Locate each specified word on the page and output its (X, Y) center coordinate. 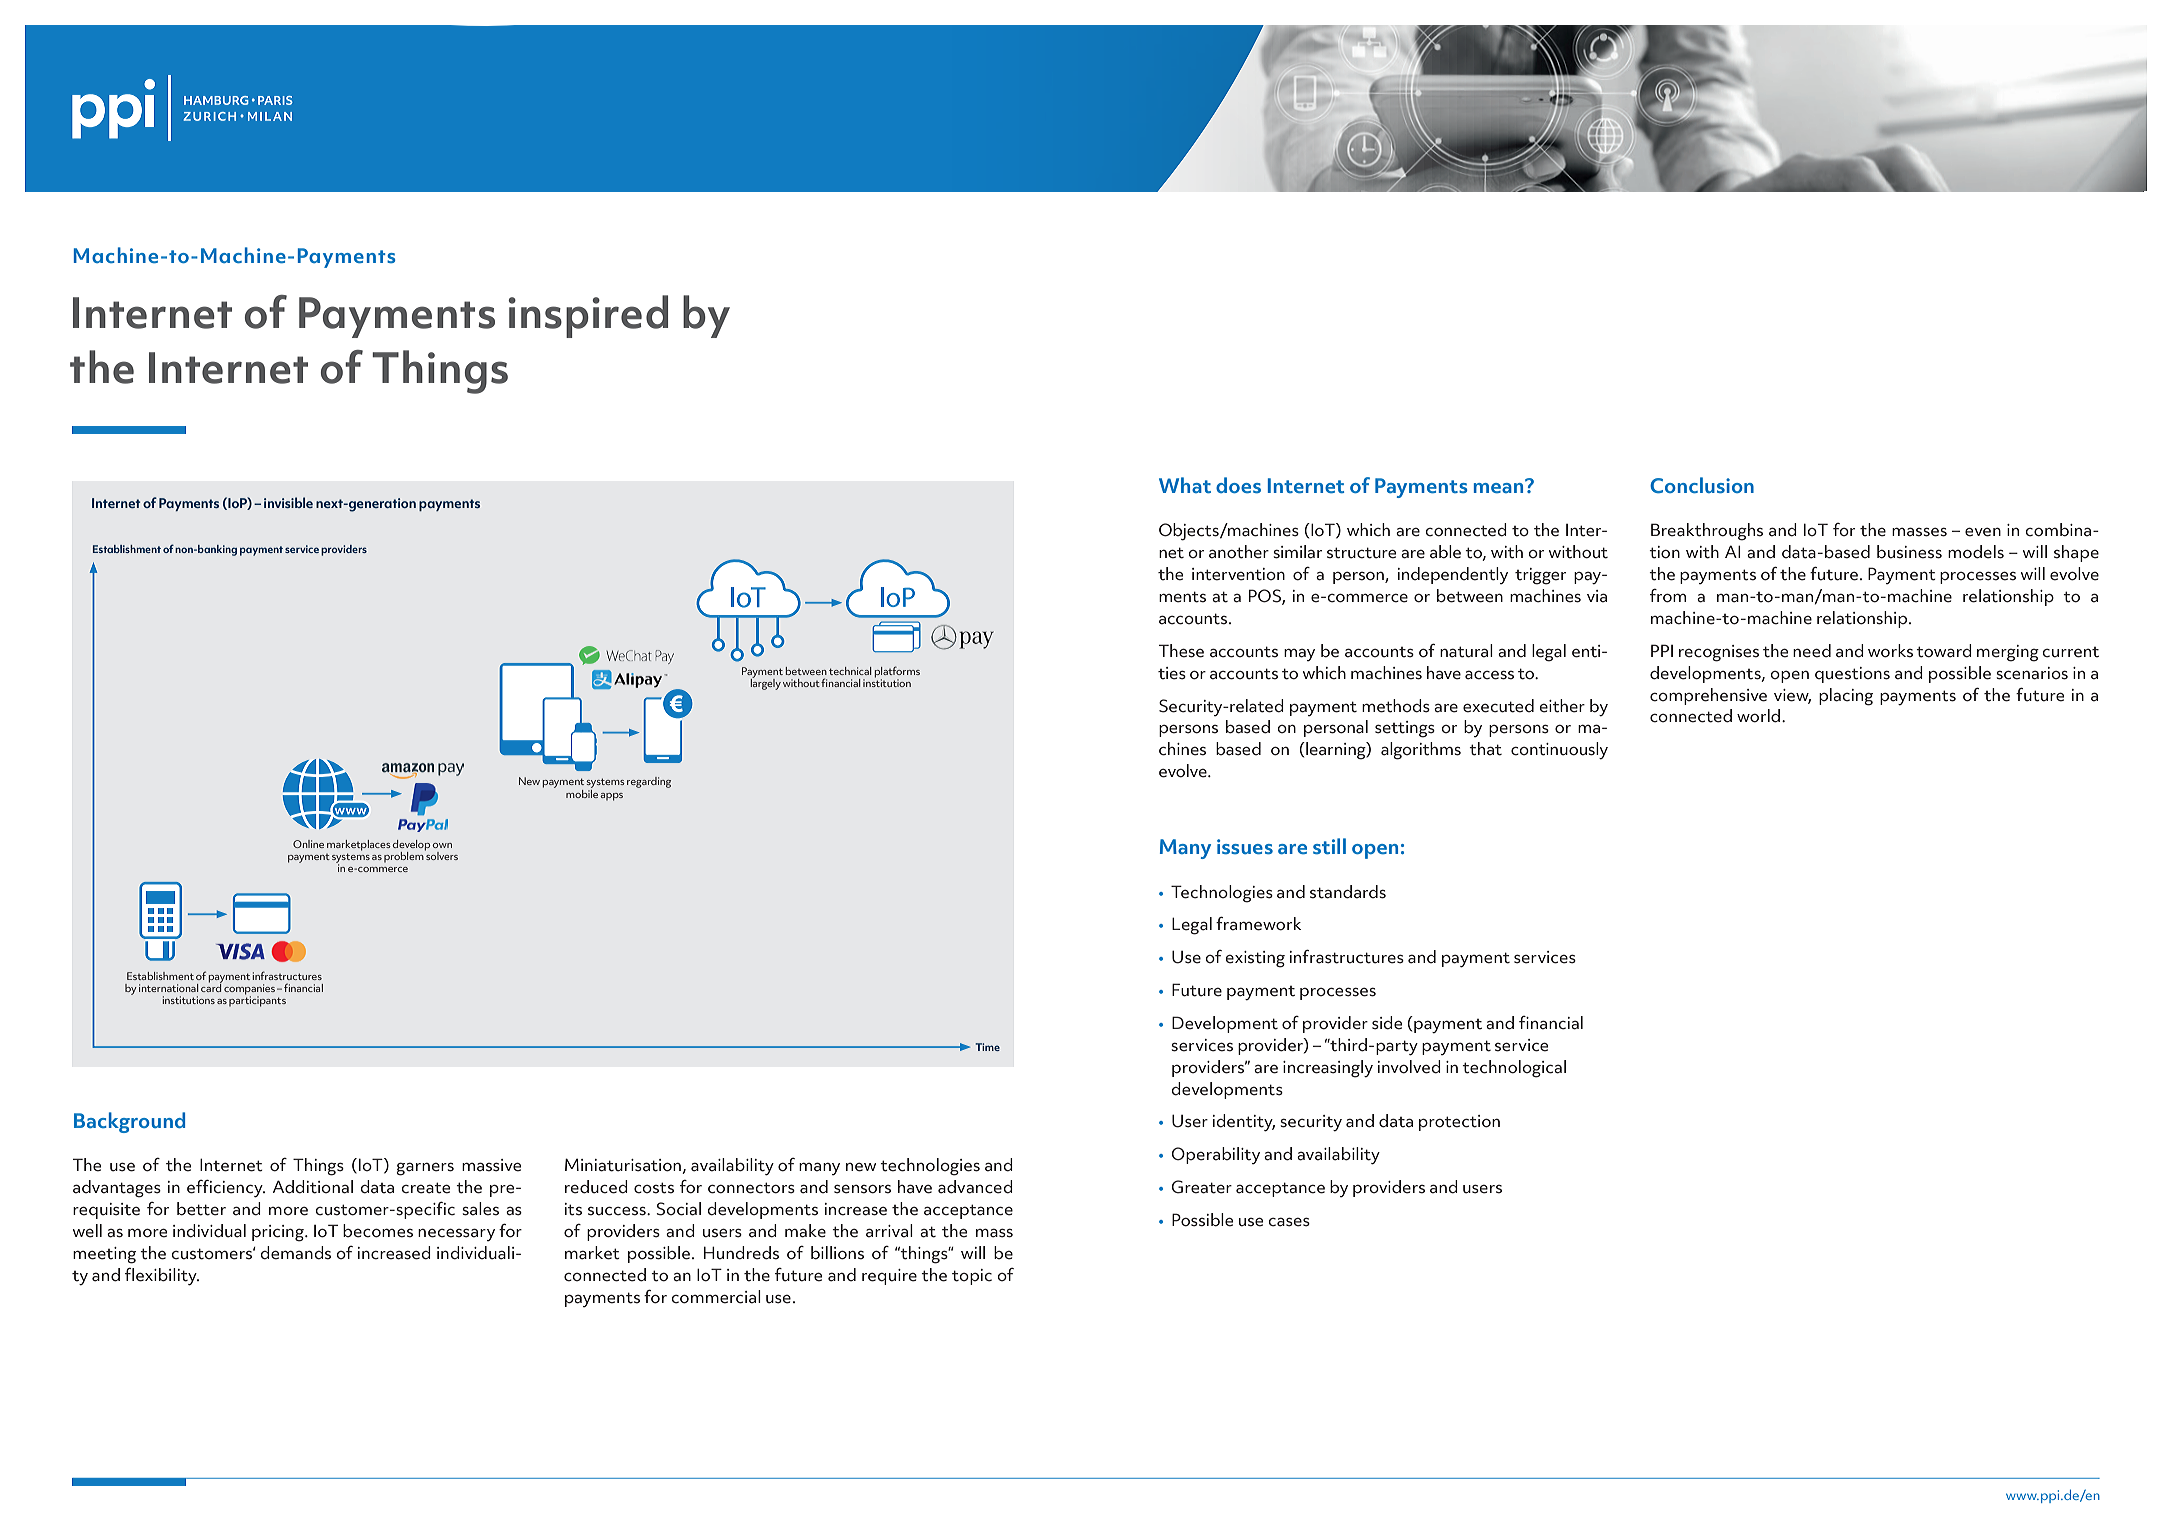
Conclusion (1702, 485)
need (1812, 651)
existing (1255, 959)
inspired (588, 316)
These (1181, 651)
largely (766, 683)
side (1387, 1023)
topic (972, 1277)
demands (296, 1253)
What (1185, 485)
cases (1289, 1222)
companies (249, 990)
